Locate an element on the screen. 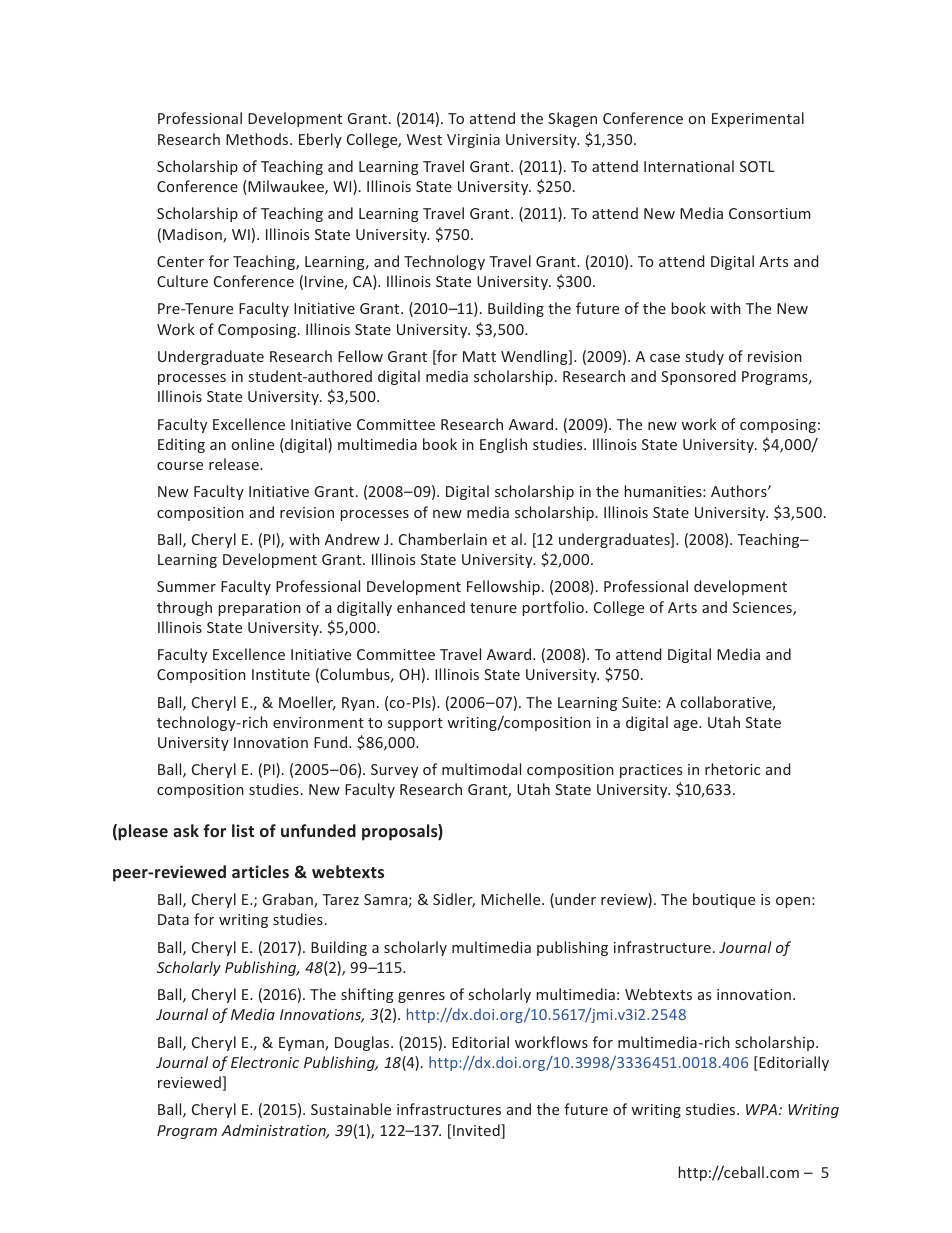 This screenshot has width=952, height=1233. Methods is located at coordinates (258, 139).
